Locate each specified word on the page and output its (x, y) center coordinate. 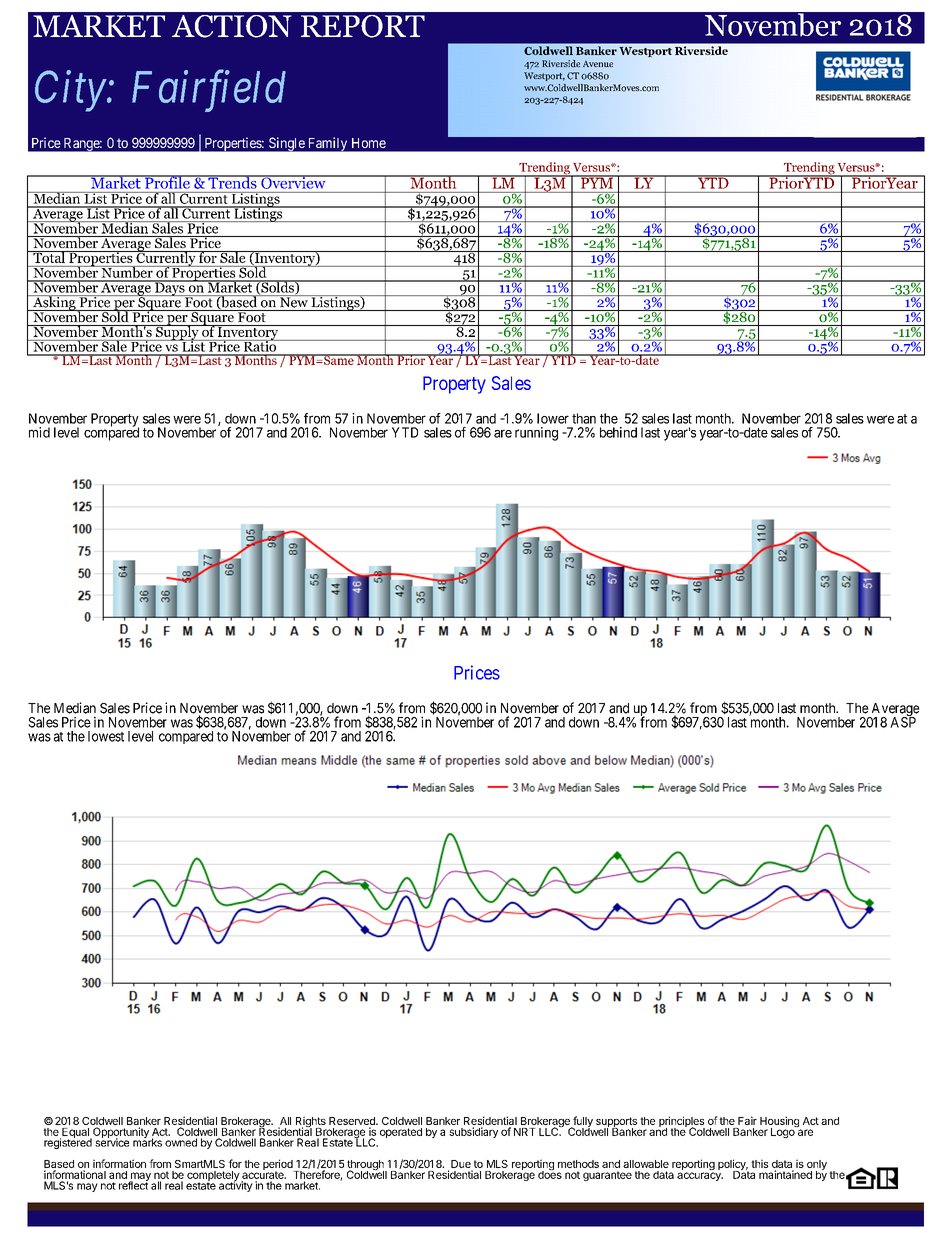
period (279, 1166)
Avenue (598, 63)
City (71, 91)
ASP (903, 721)
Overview (293, 182)
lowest (106, 736)
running (536, 434)
